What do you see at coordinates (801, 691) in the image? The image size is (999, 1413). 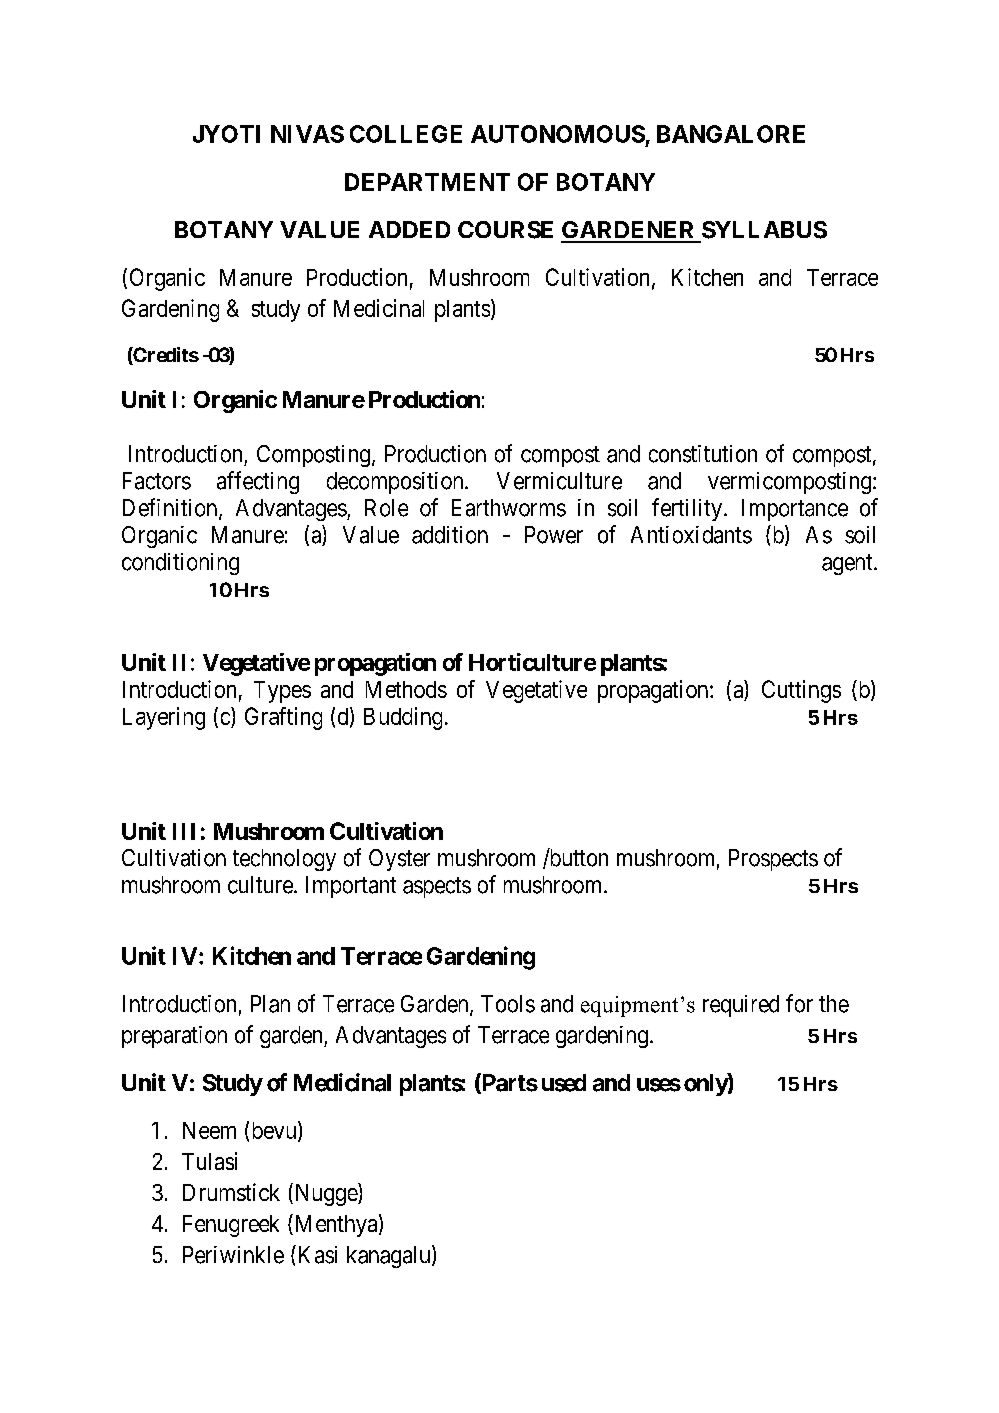 I see `Cuttings` at bounding box center [801, 691].
